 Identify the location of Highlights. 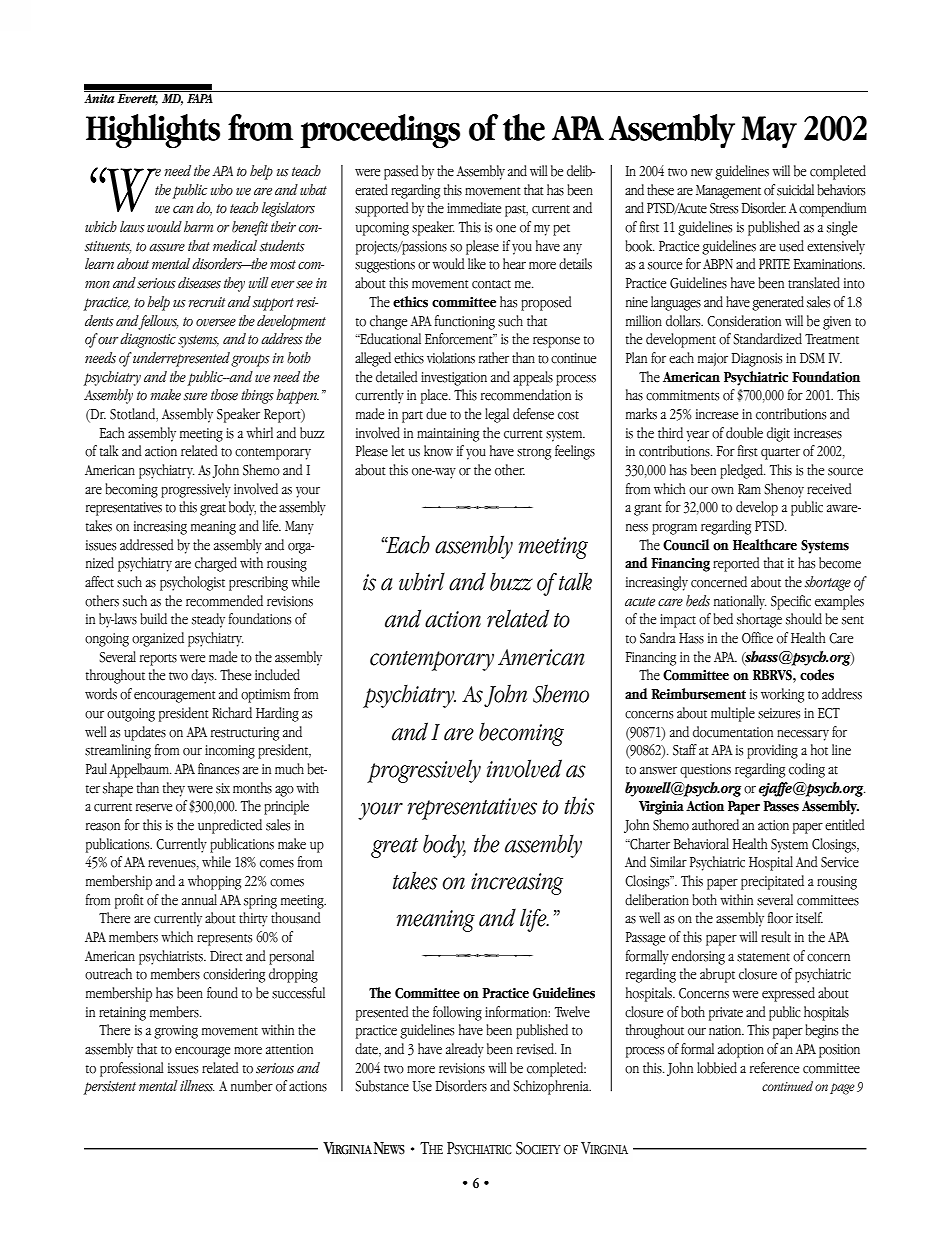
(153, 131).
